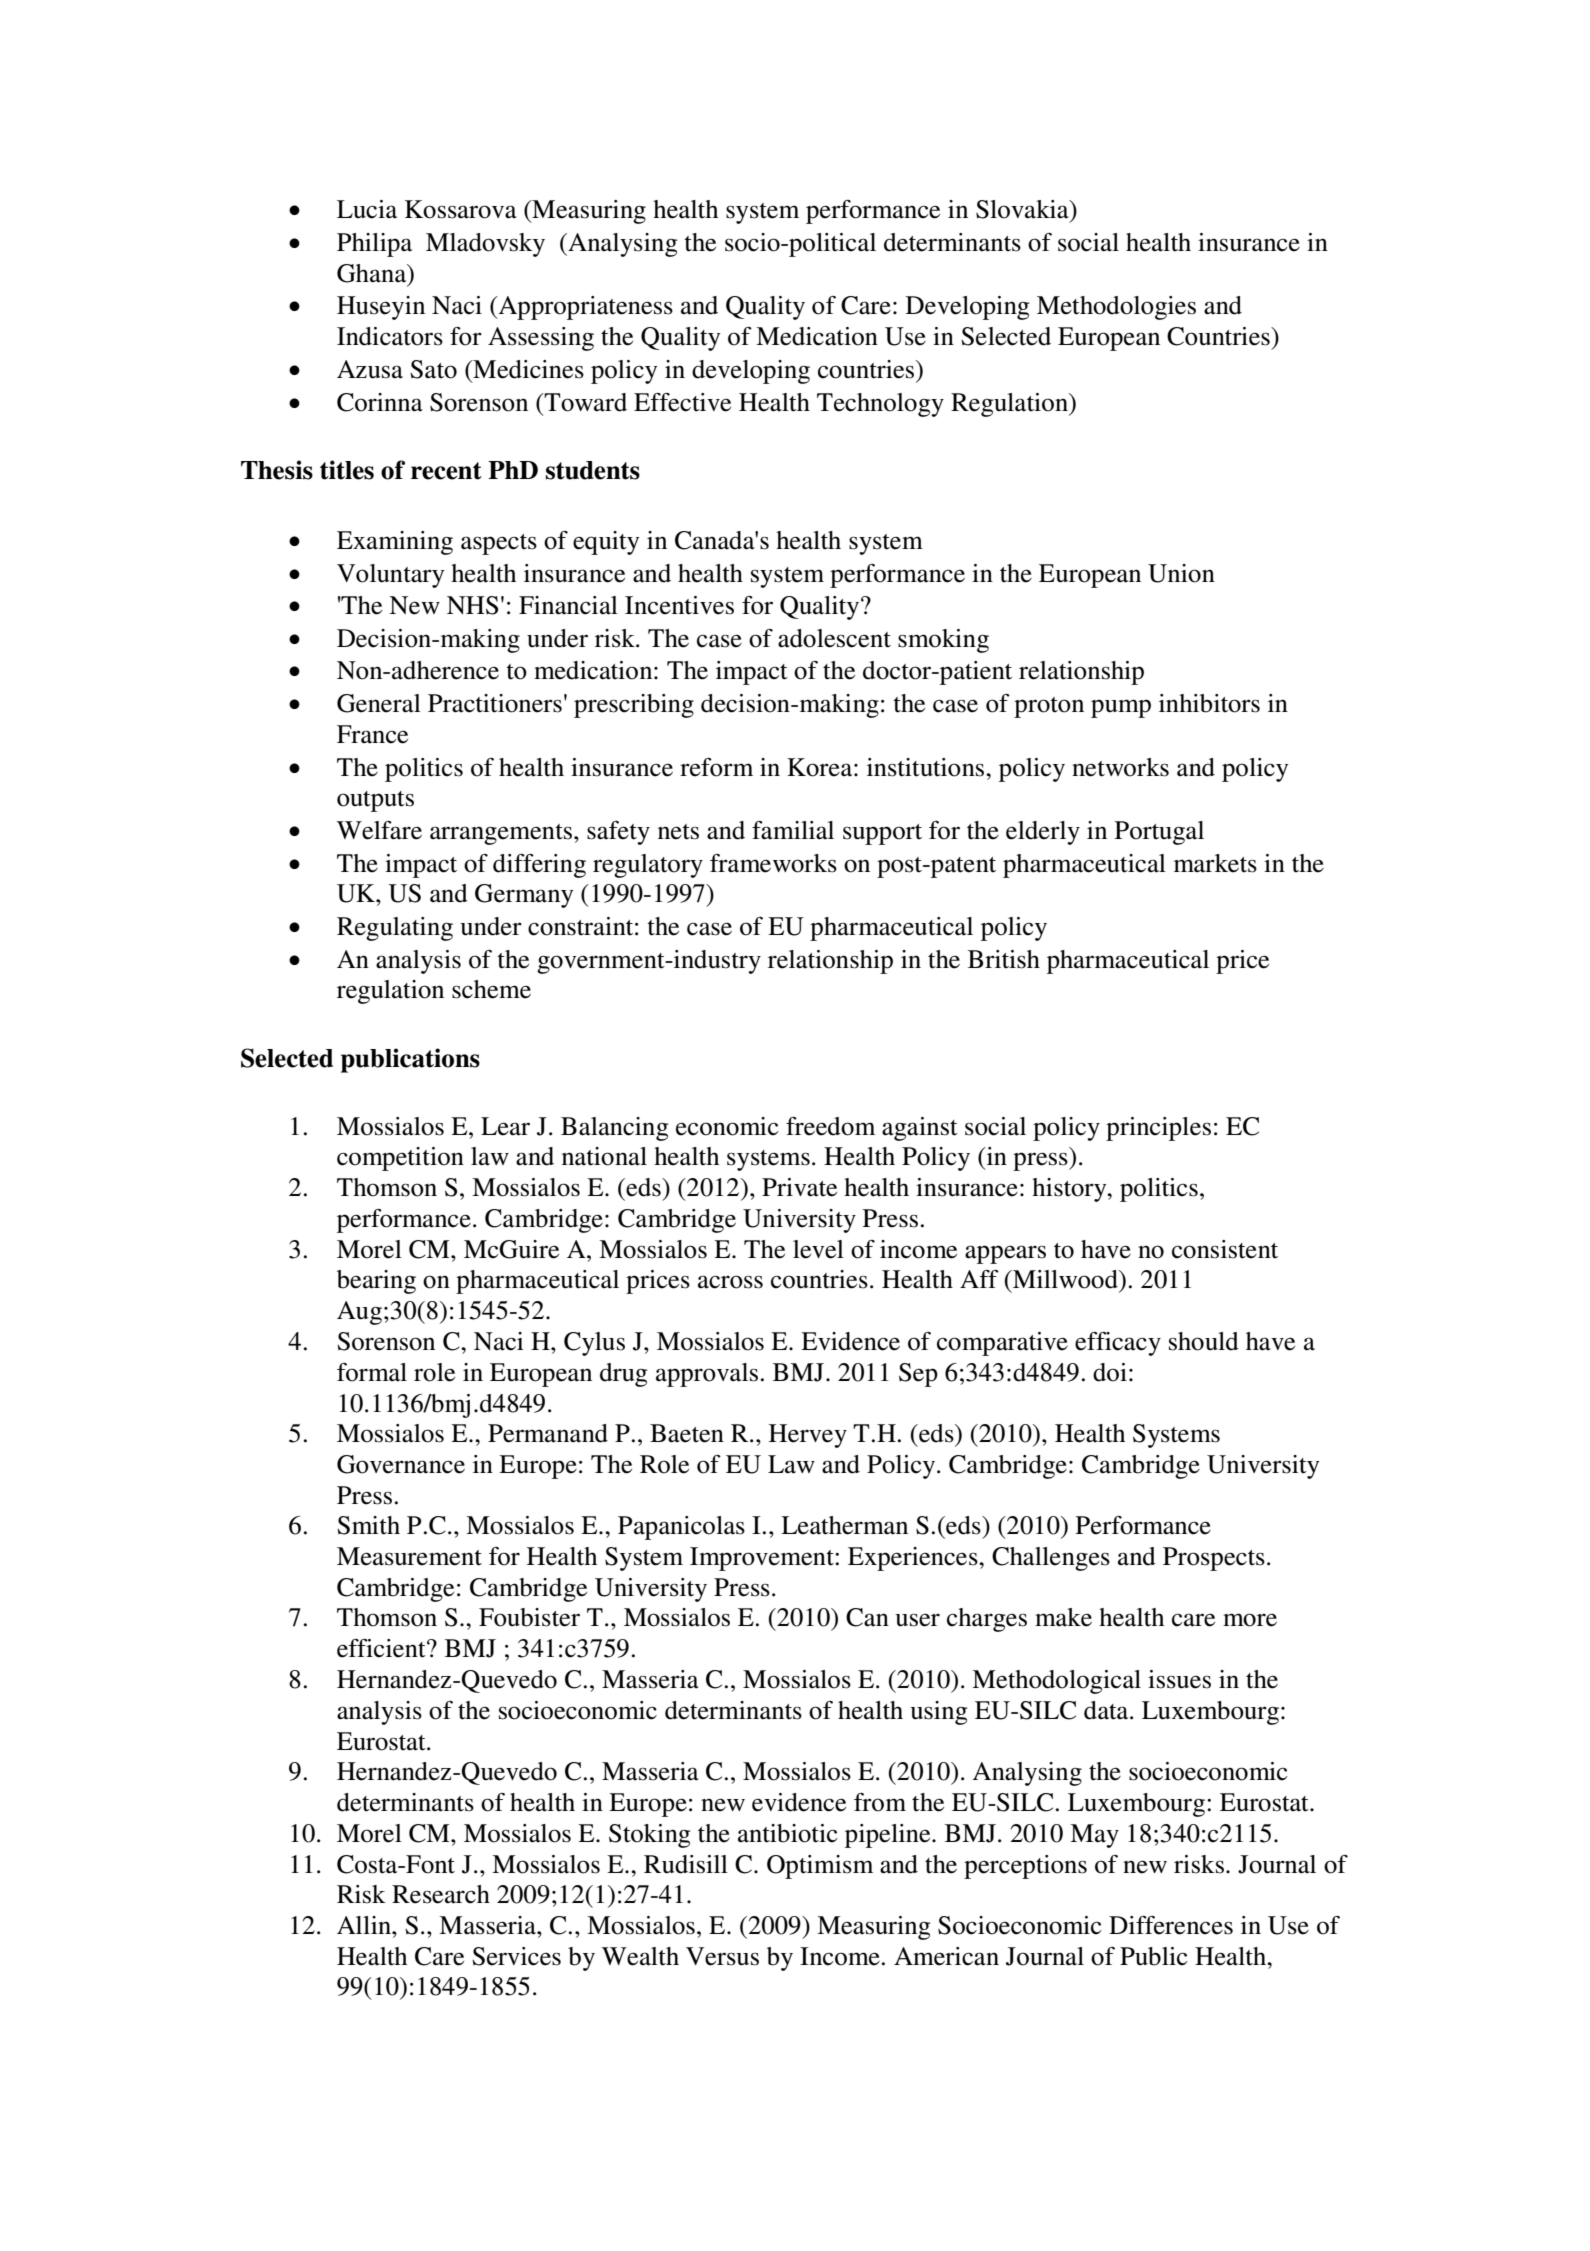 This image has height=2251, width=1590. What do you see at coordinates (373, 274) in the image?
I see `Ghana` at bounding box center [373, 274].
